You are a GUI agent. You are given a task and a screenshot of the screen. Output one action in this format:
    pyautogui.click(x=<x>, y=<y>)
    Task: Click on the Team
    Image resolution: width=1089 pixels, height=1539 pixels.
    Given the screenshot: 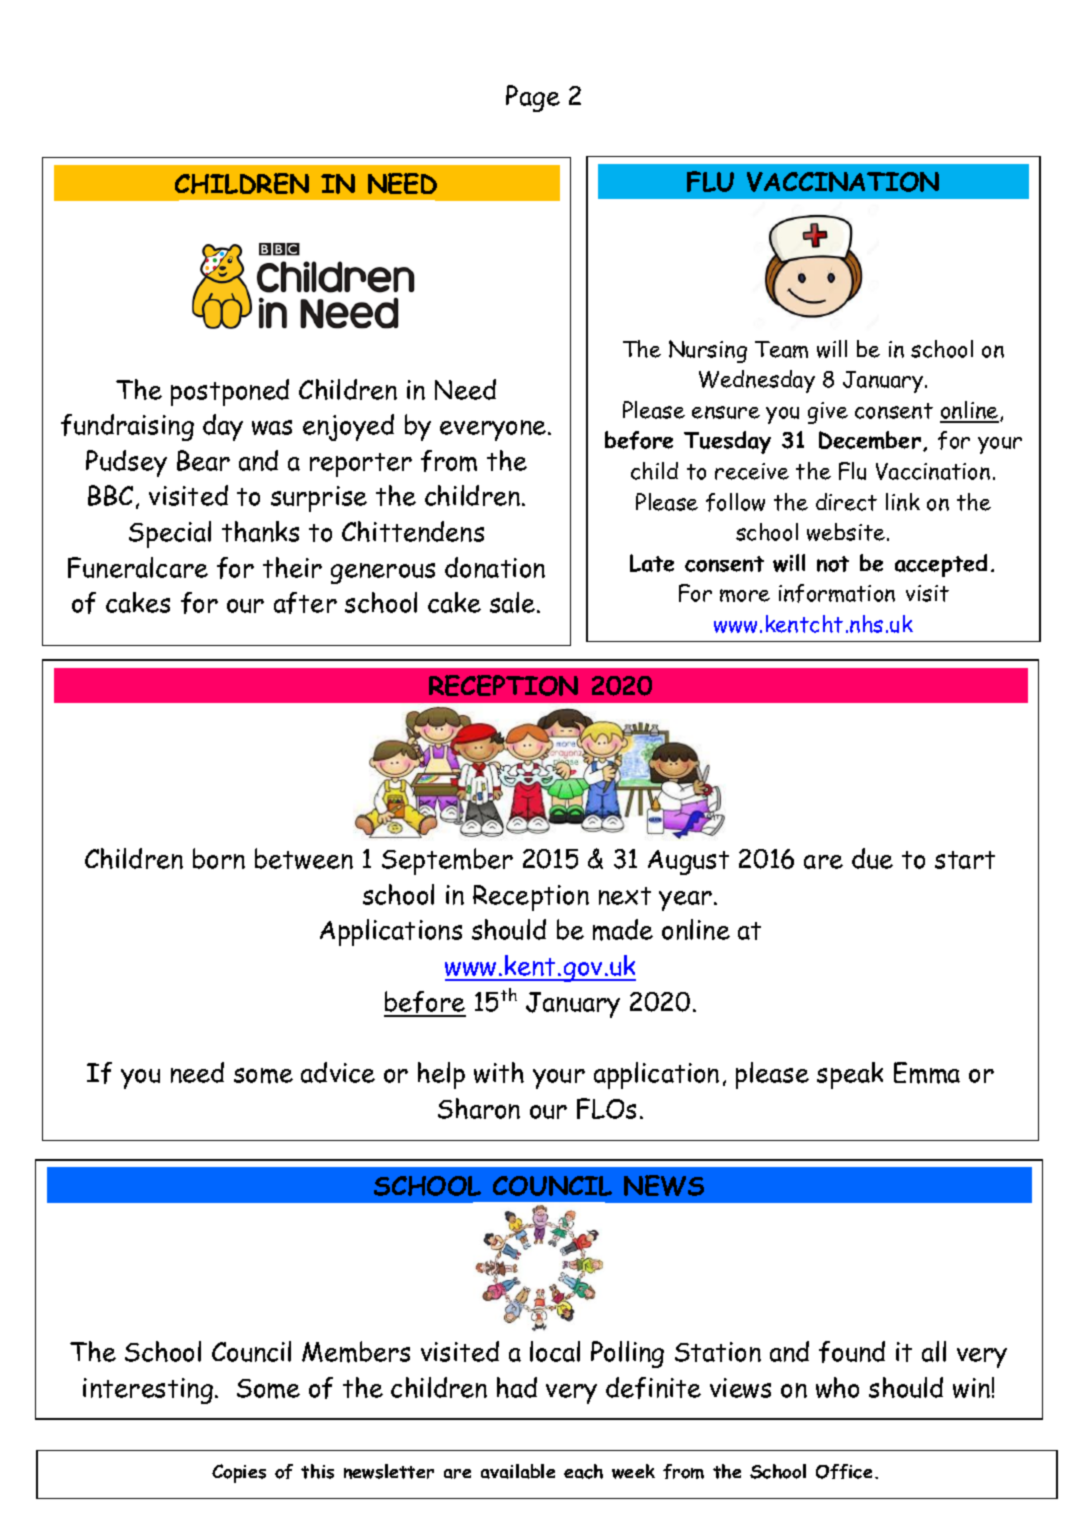 What is the action you would take?
    pyautogui.click(x=781, y=349)
